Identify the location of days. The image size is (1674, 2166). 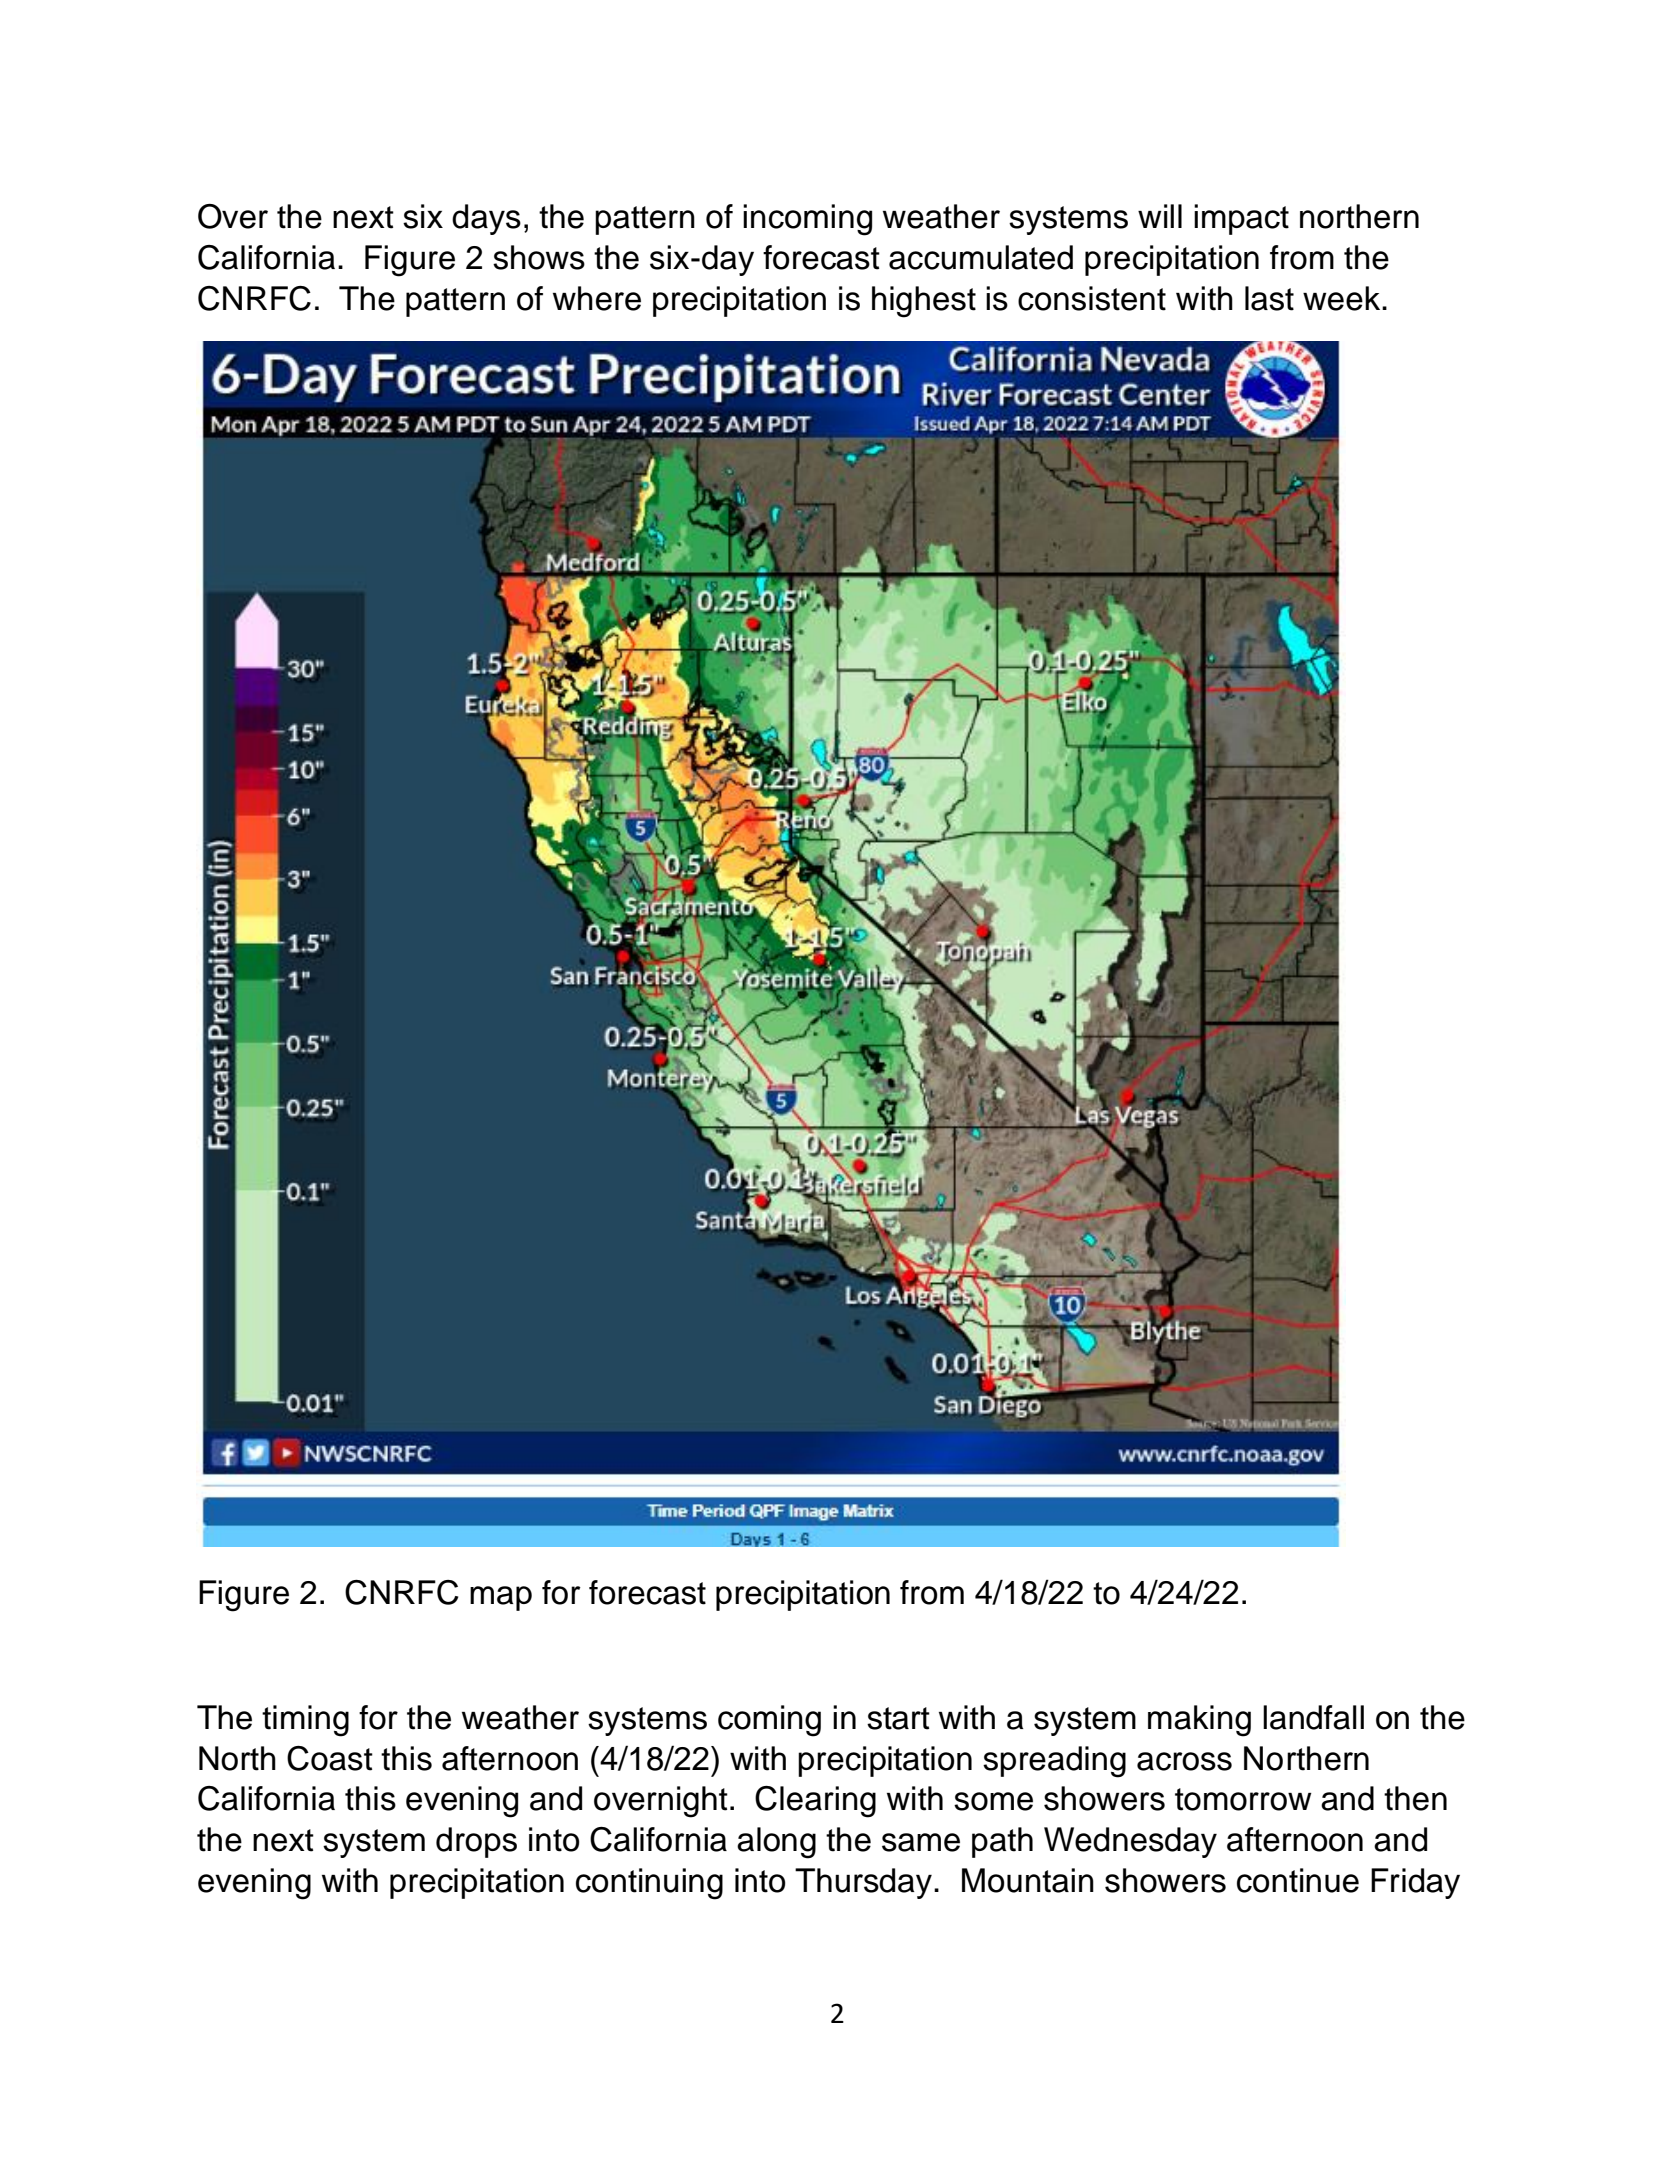
(486, 219).
